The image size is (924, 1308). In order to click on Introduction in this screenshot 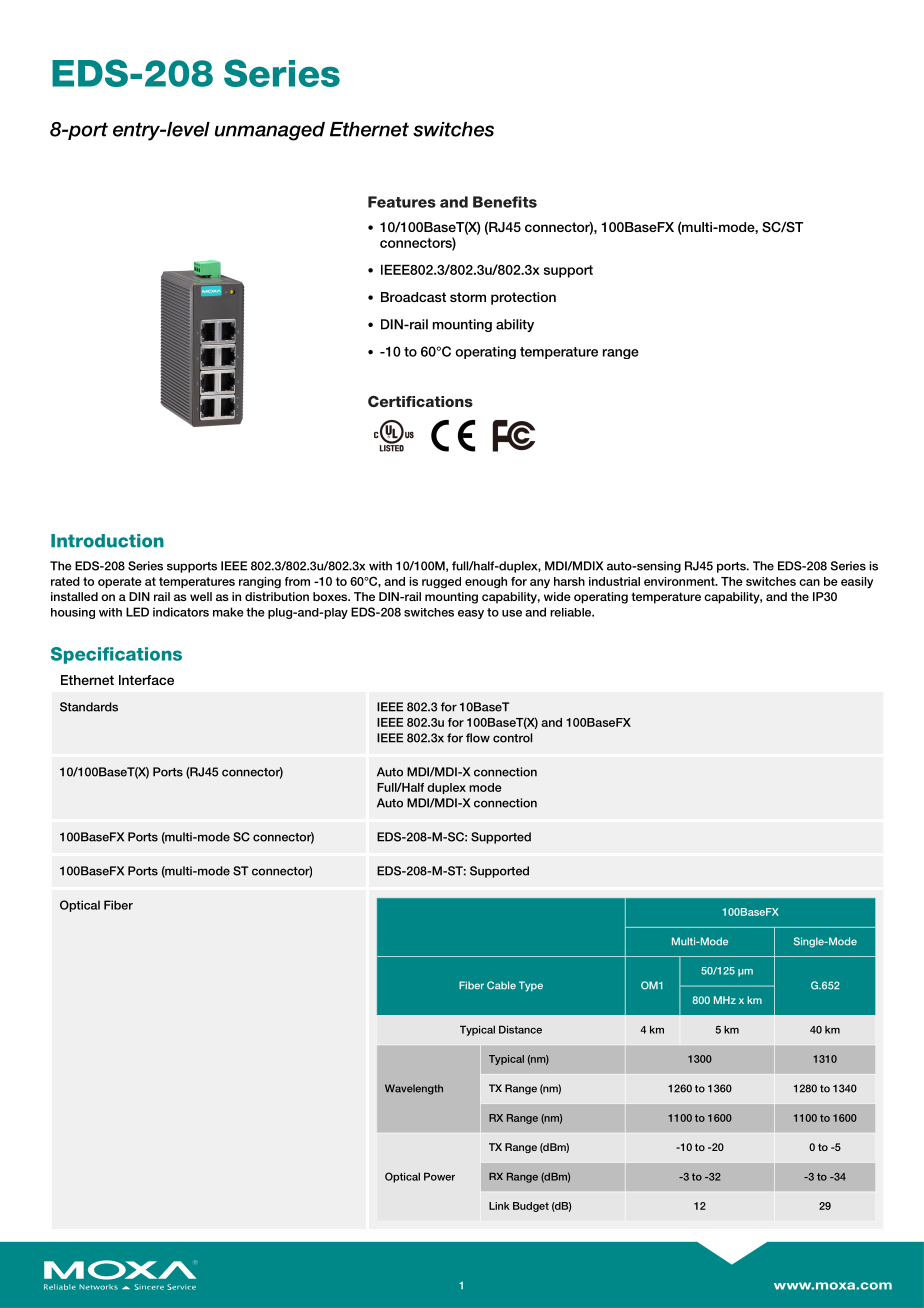, I will do `click(107, 541)`.
